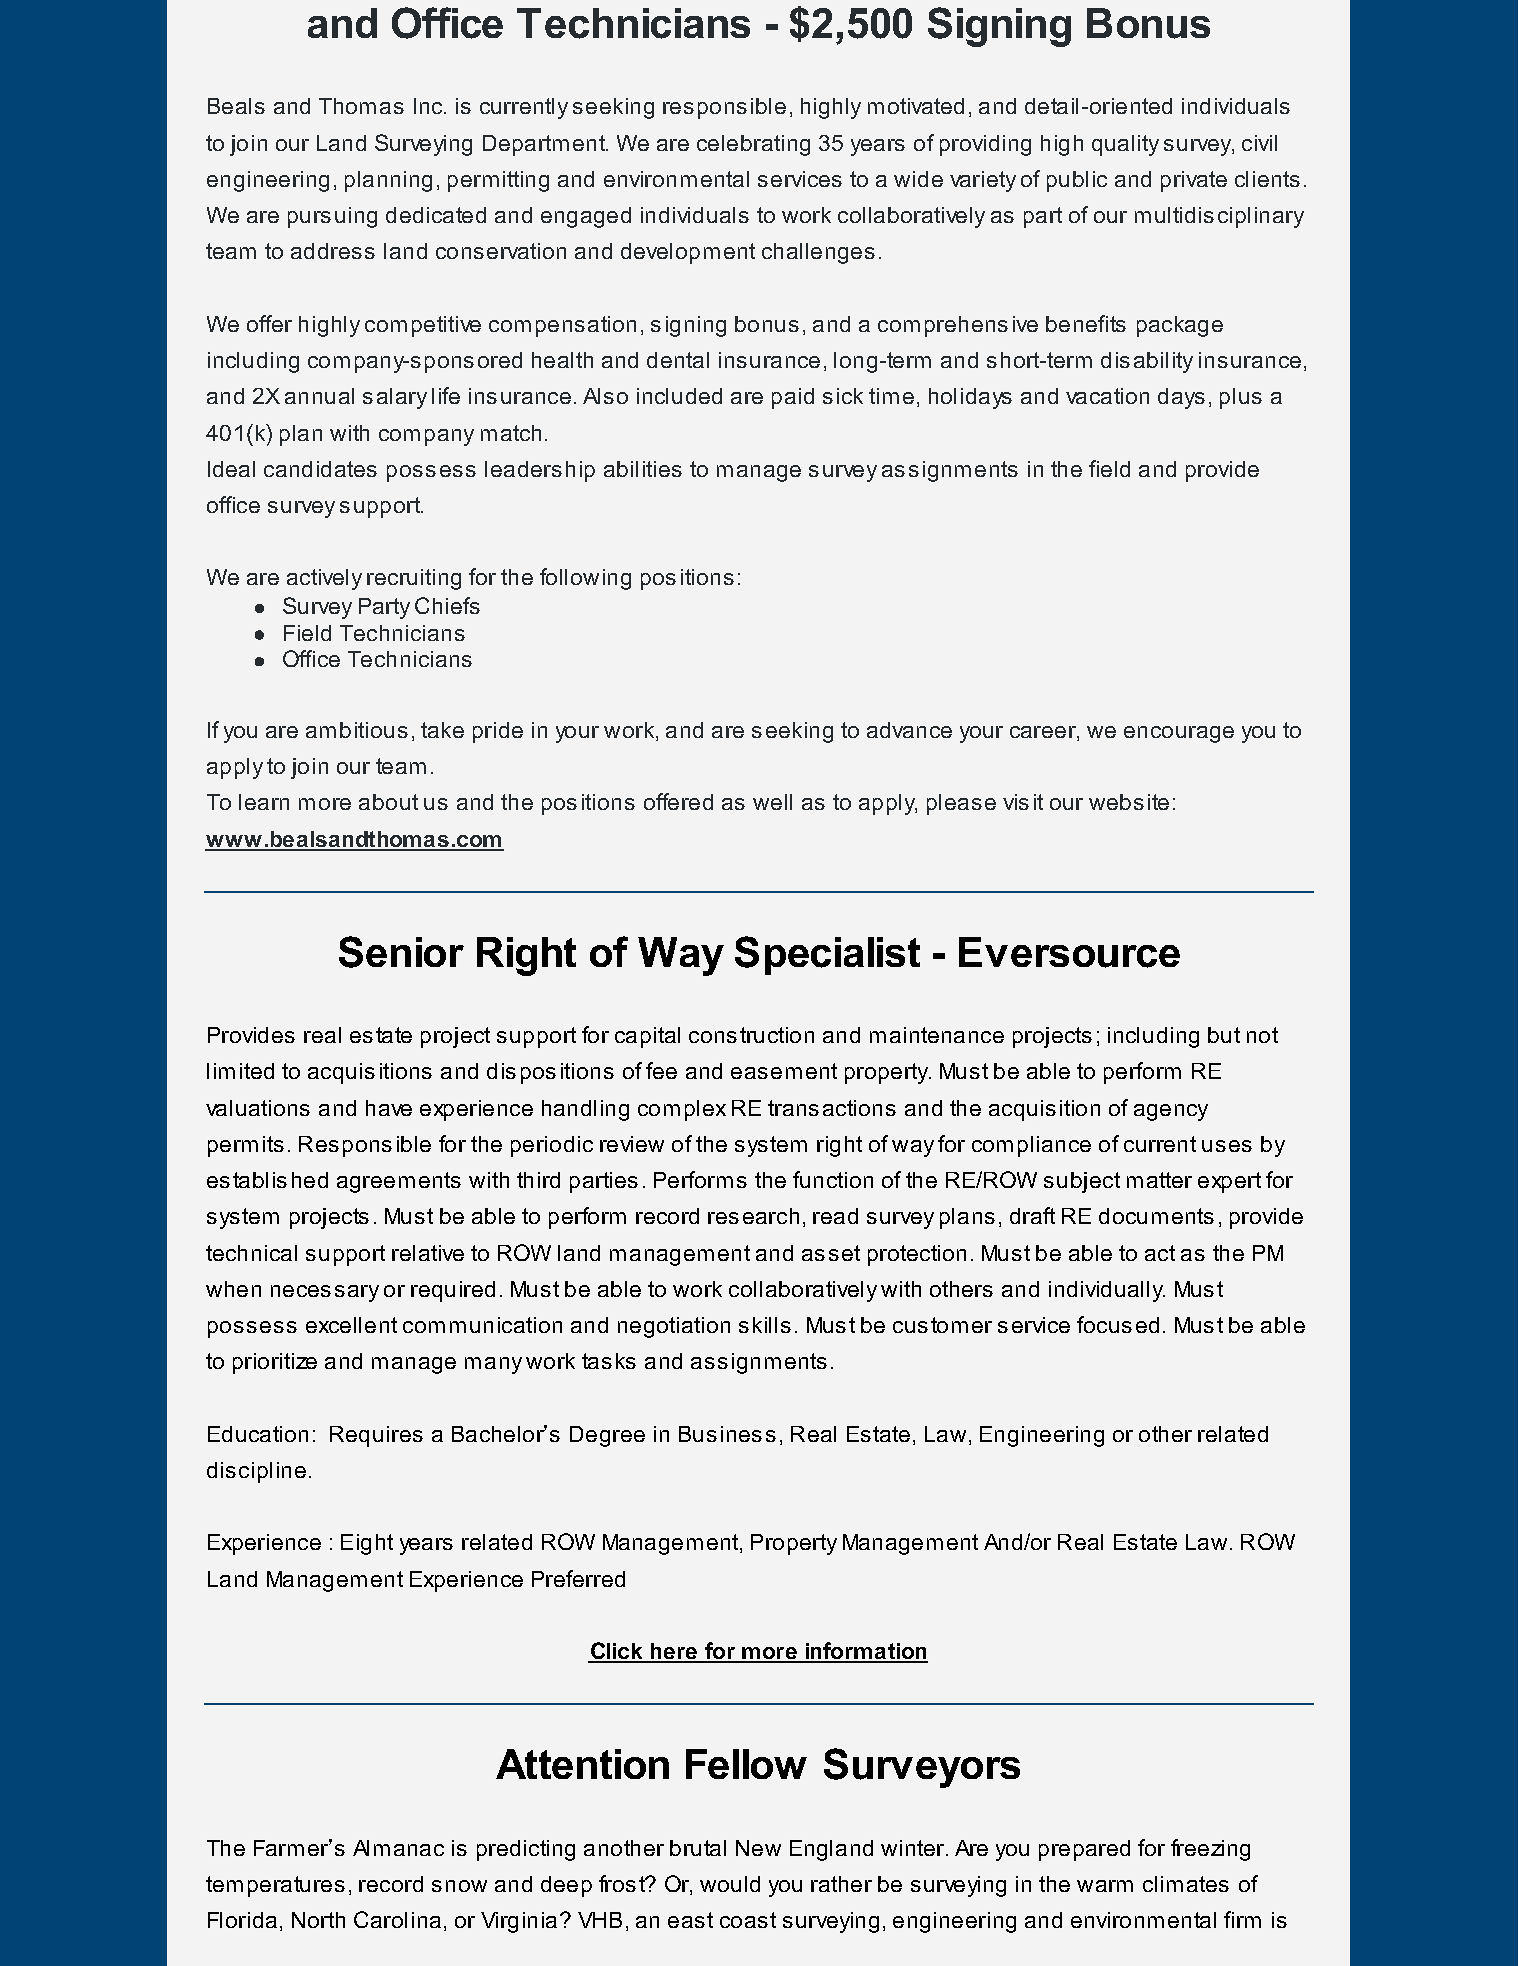 The image size is (1519, 1966). Describe the element at coordinates (357, 730) in the page. I see `ambitious` at that location.
